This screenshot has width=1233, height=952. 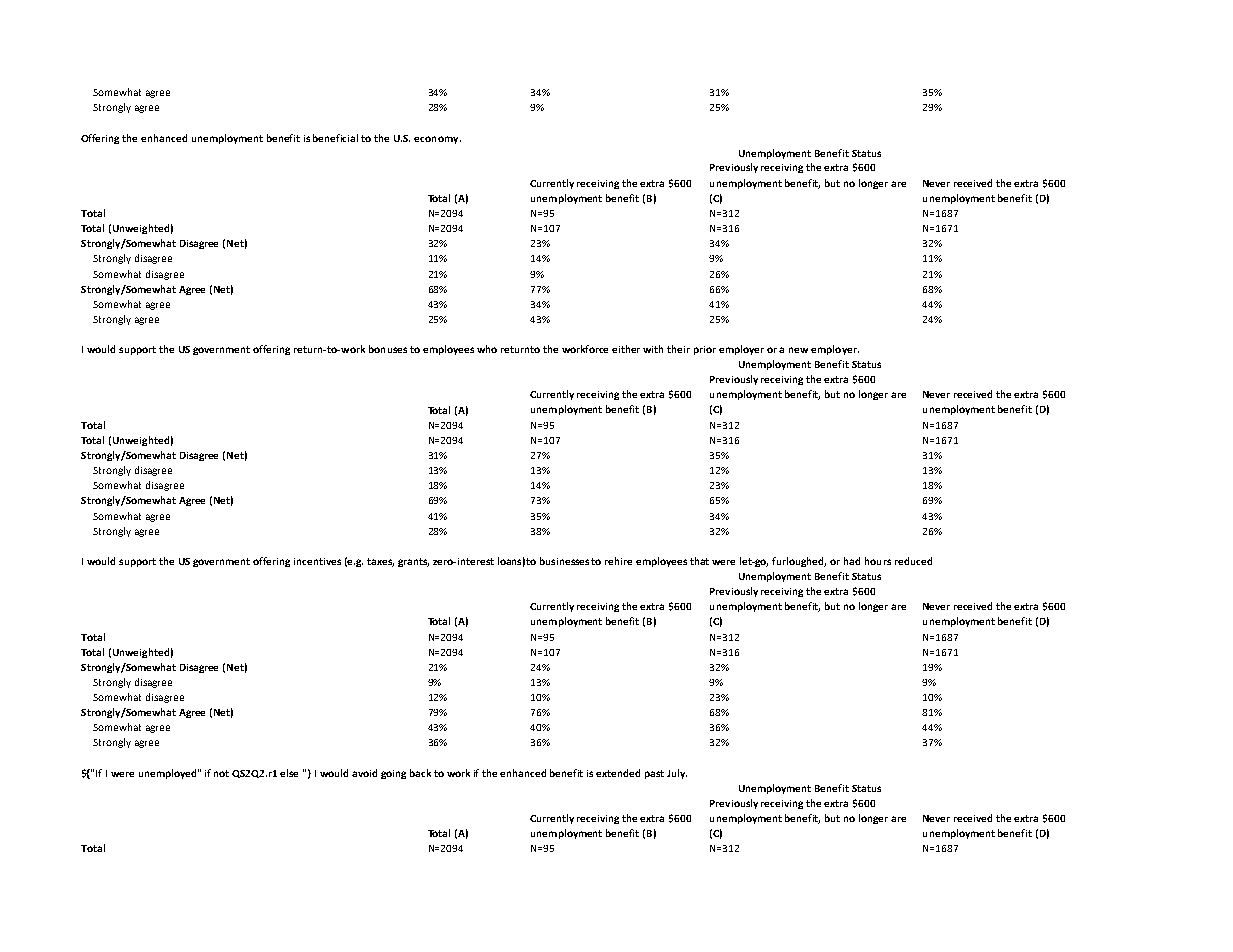 I want to click on July, so click(x=677, y=774).
